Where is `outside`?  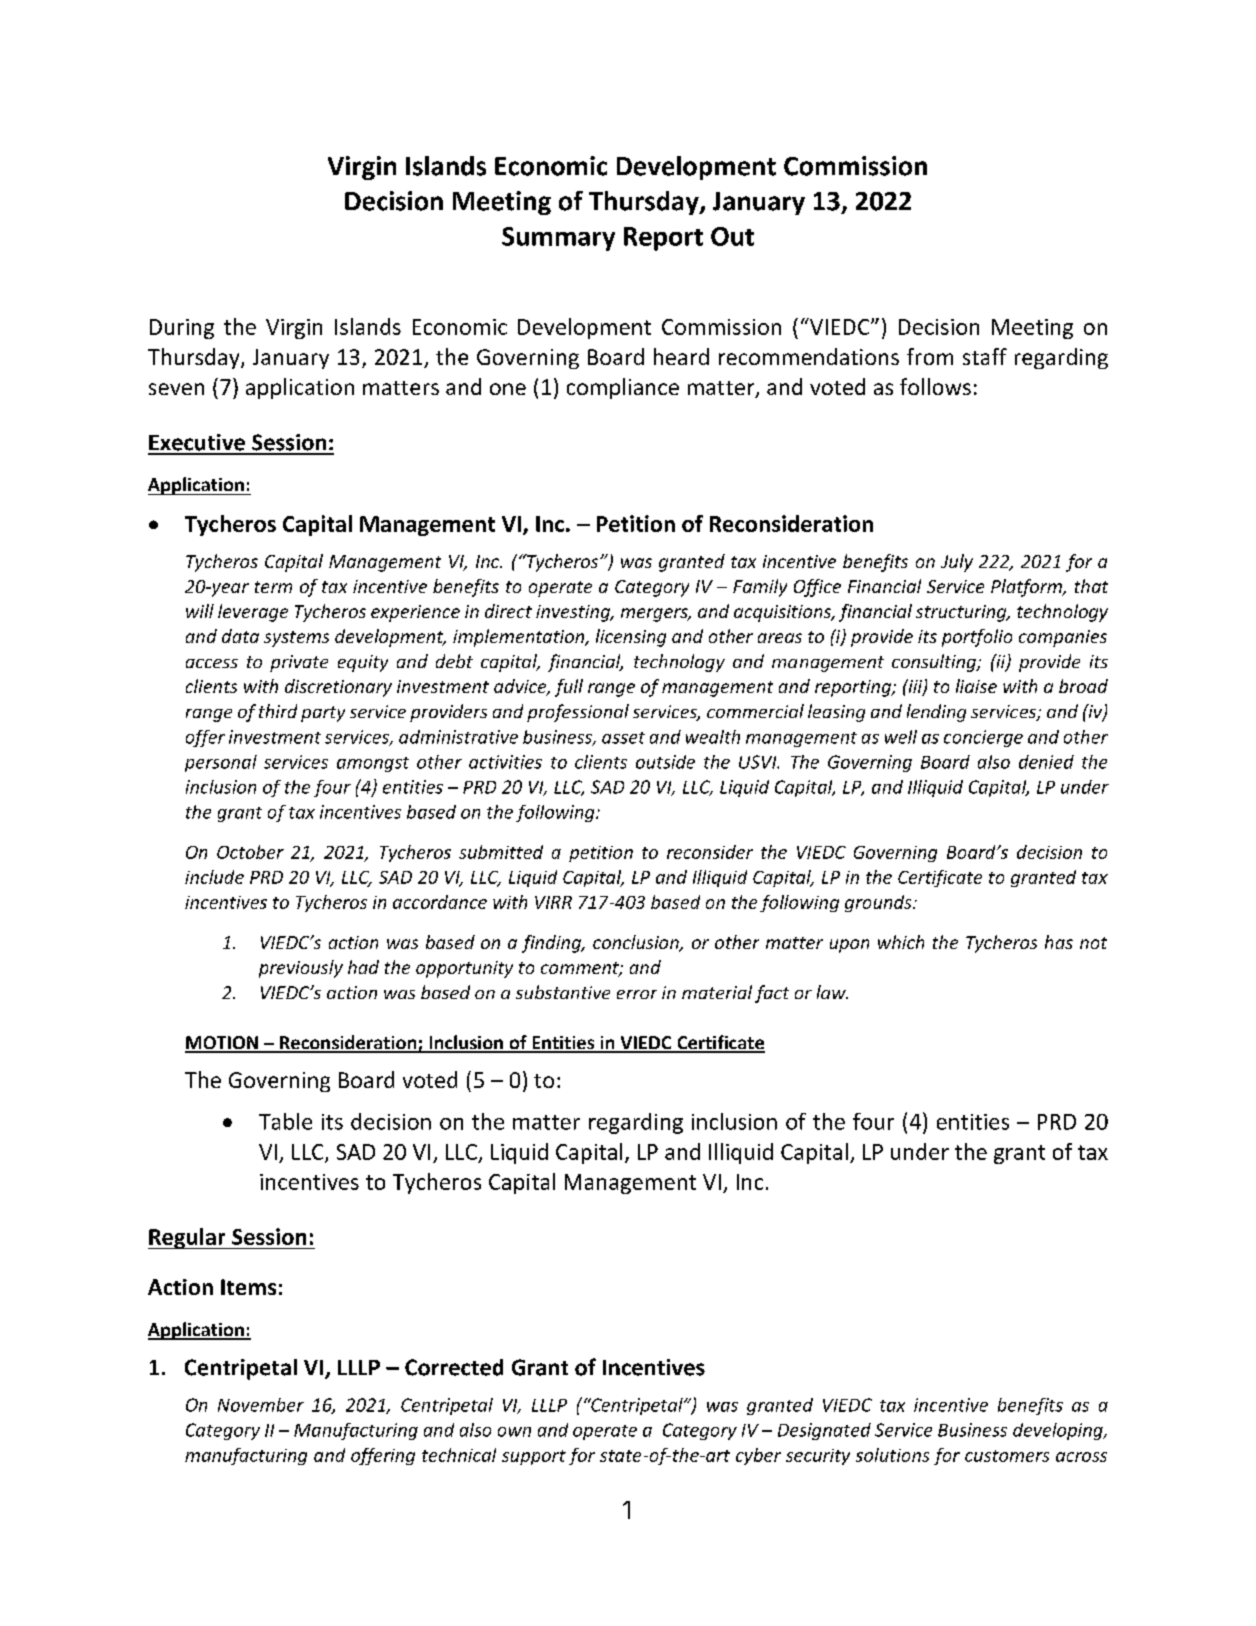 outside is located at coordinates (665, 762).
